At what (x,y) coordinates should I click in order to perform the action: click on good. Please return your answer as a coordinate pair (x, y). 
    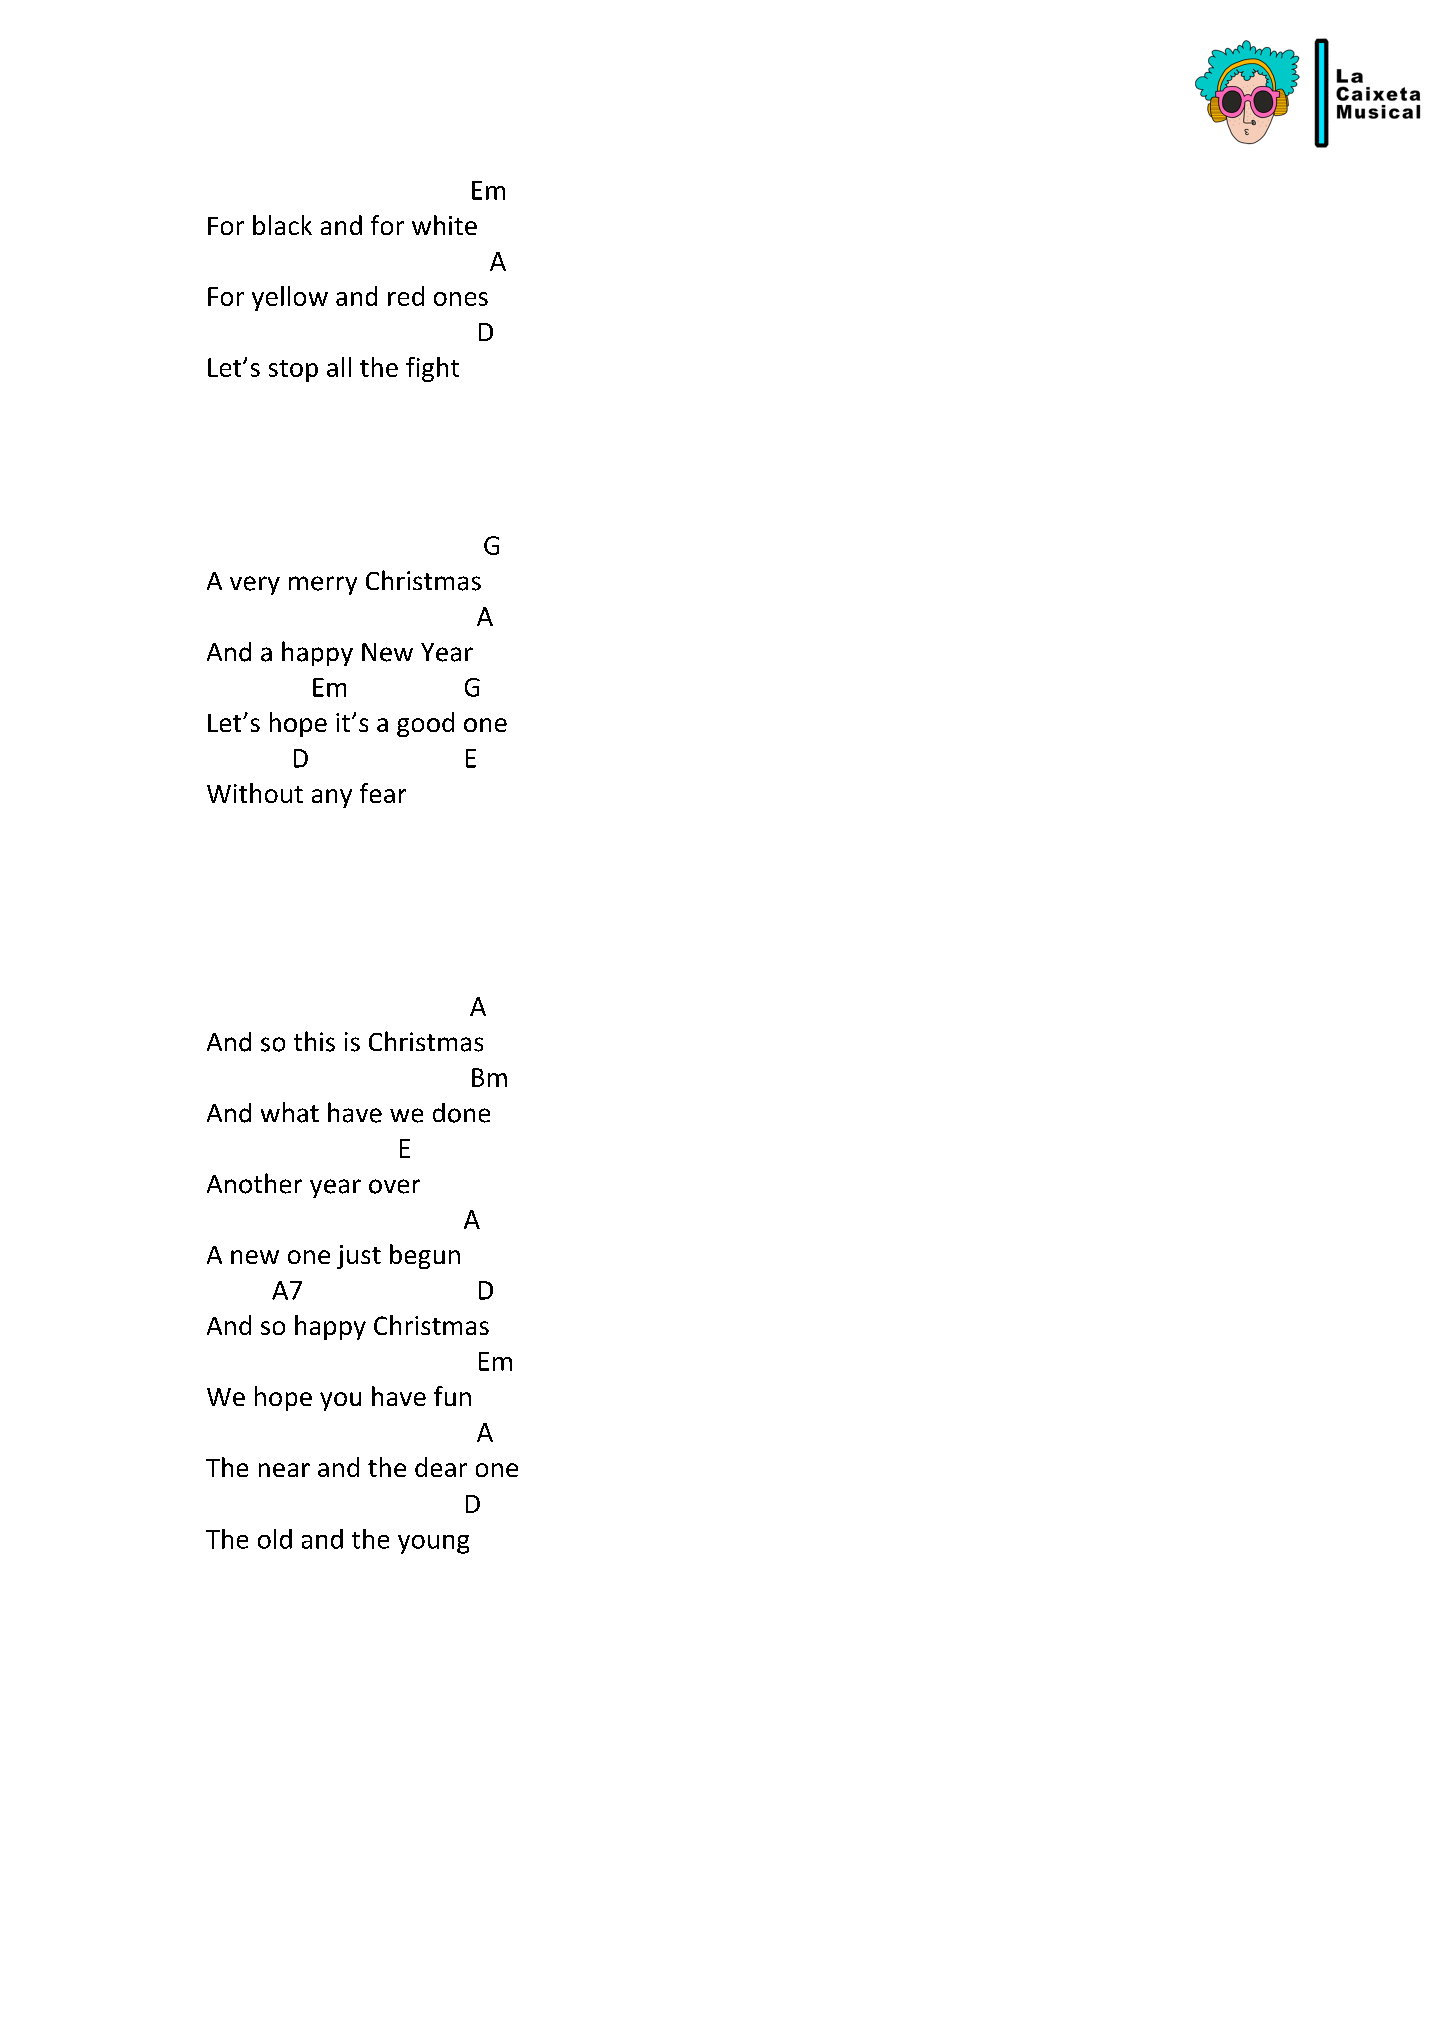
    Looking at the image, I should click on (425, 724).
